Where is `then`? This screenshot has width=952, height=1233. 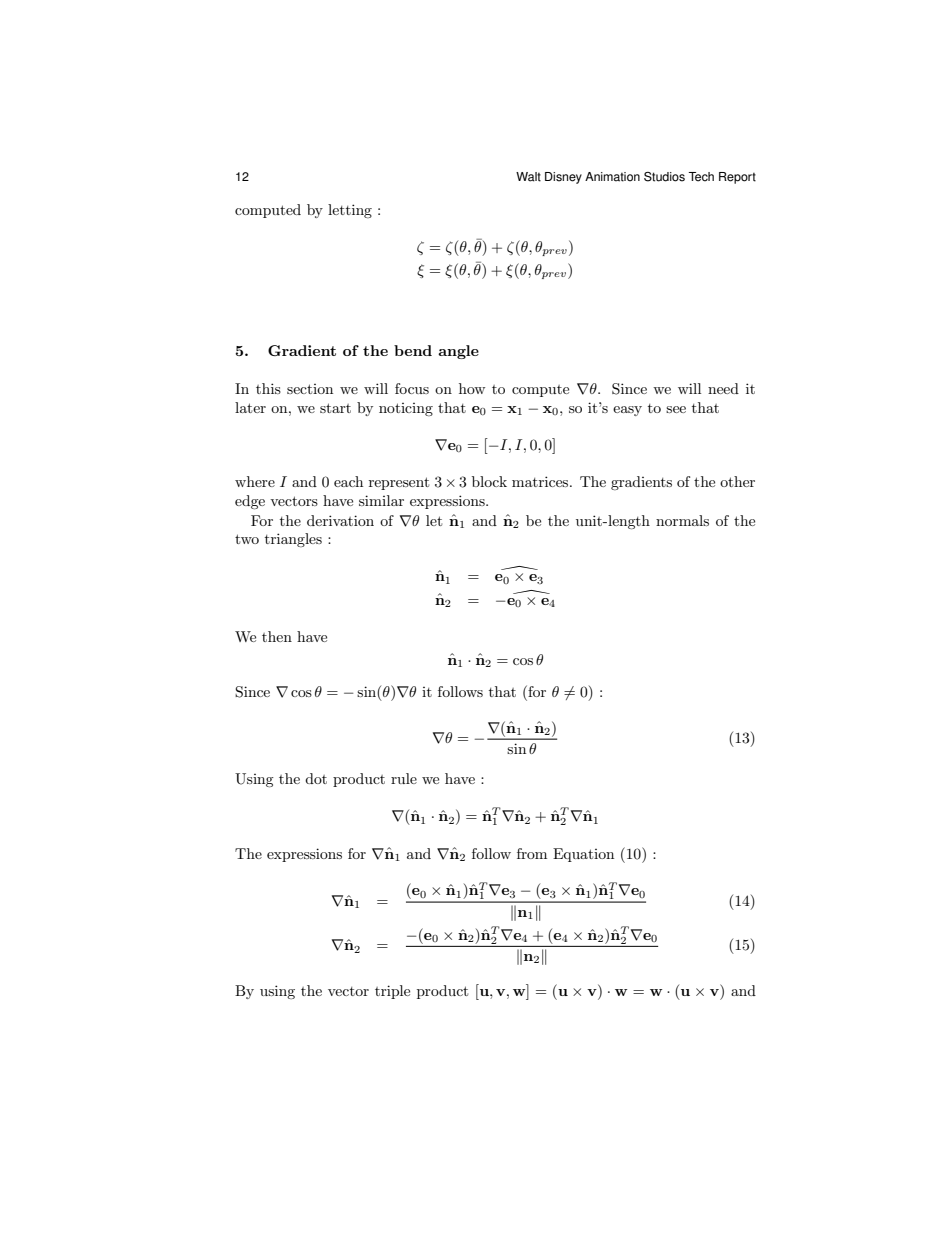 then is located at coordinates (277, 636).
